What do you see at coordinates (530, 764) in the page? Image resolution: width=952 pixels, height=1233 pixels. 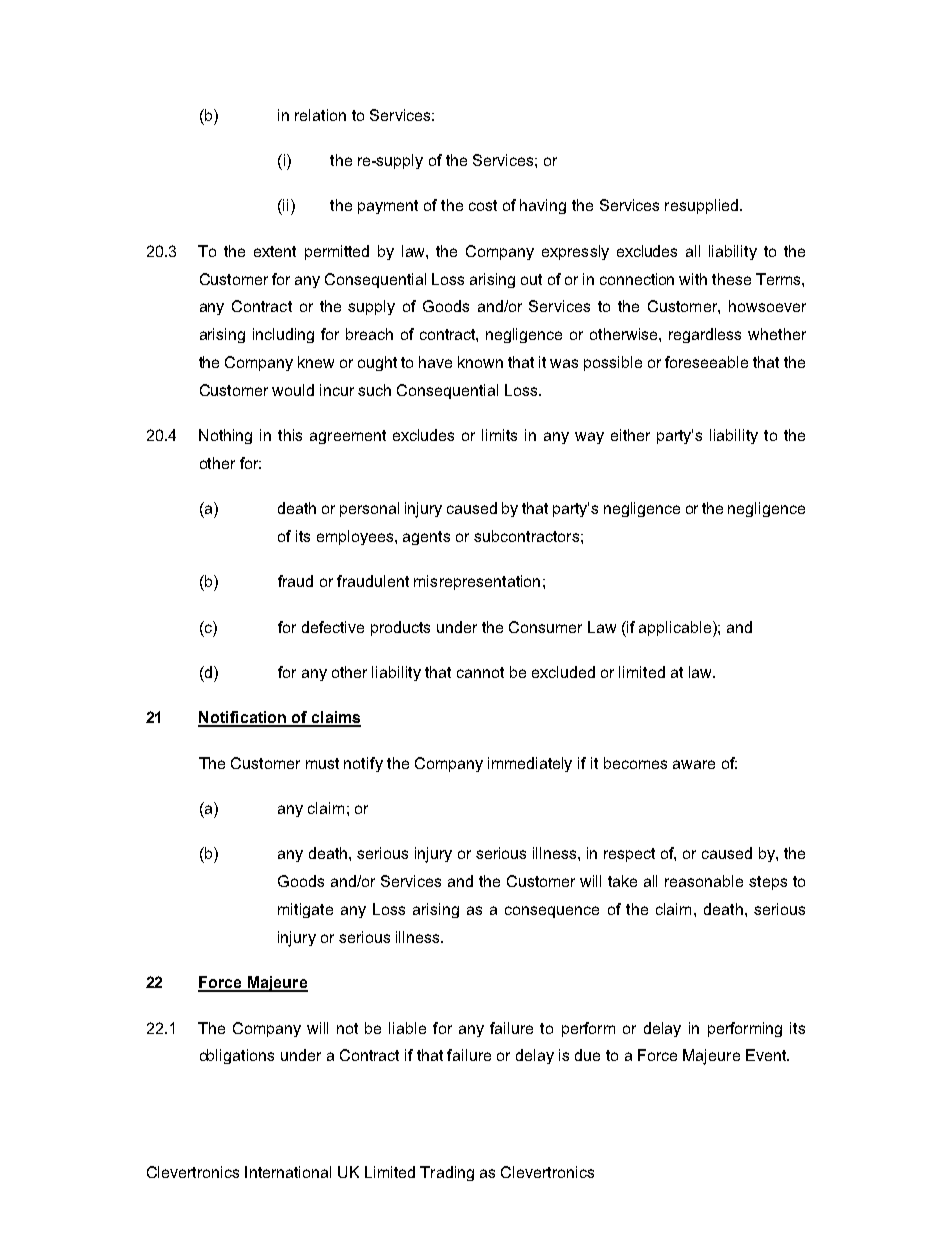 I see `immediately` at bounding box center [530, 764].
